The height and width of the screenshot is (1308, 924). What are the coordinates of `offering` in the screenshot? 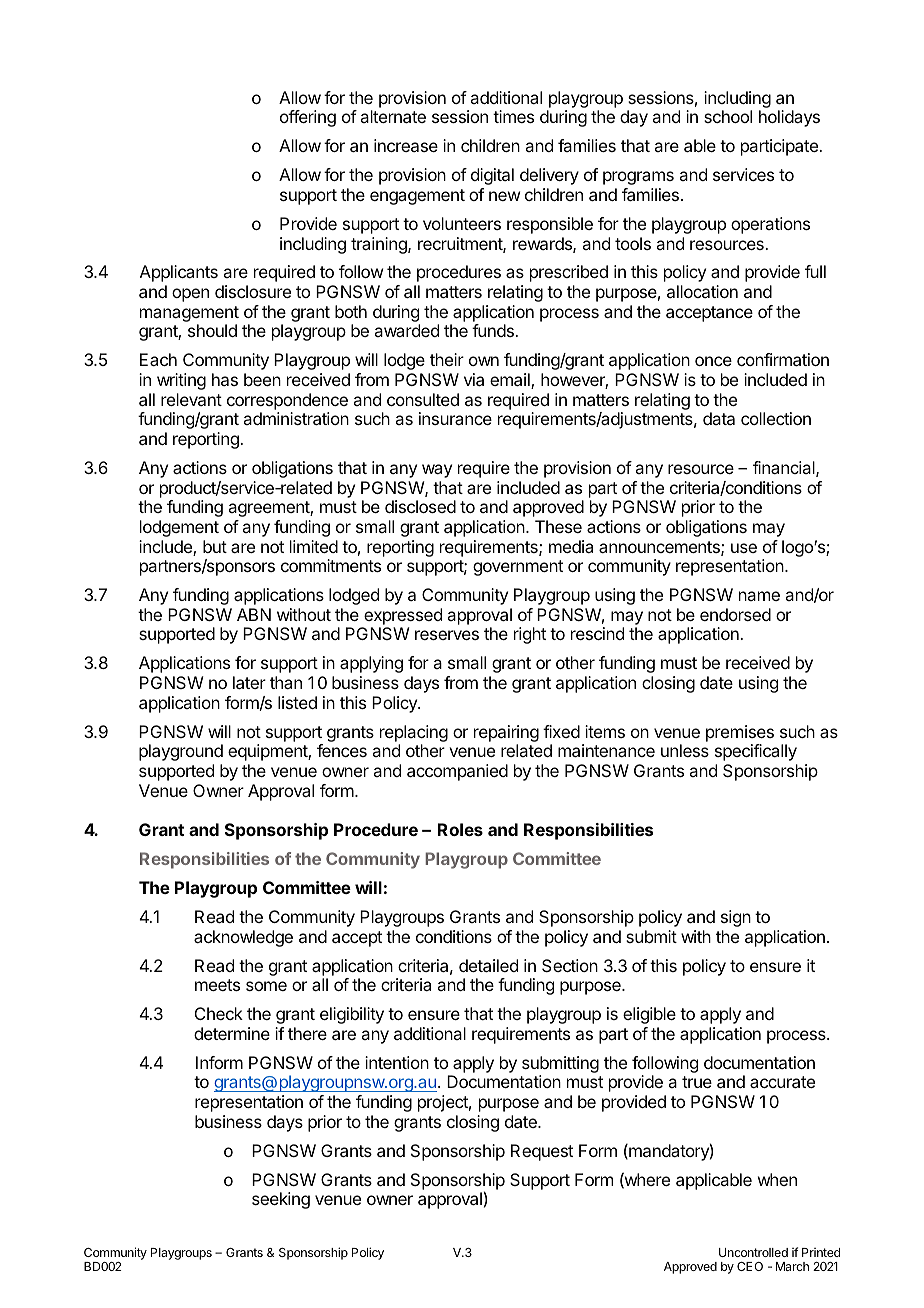 It's located at (308, 118).
